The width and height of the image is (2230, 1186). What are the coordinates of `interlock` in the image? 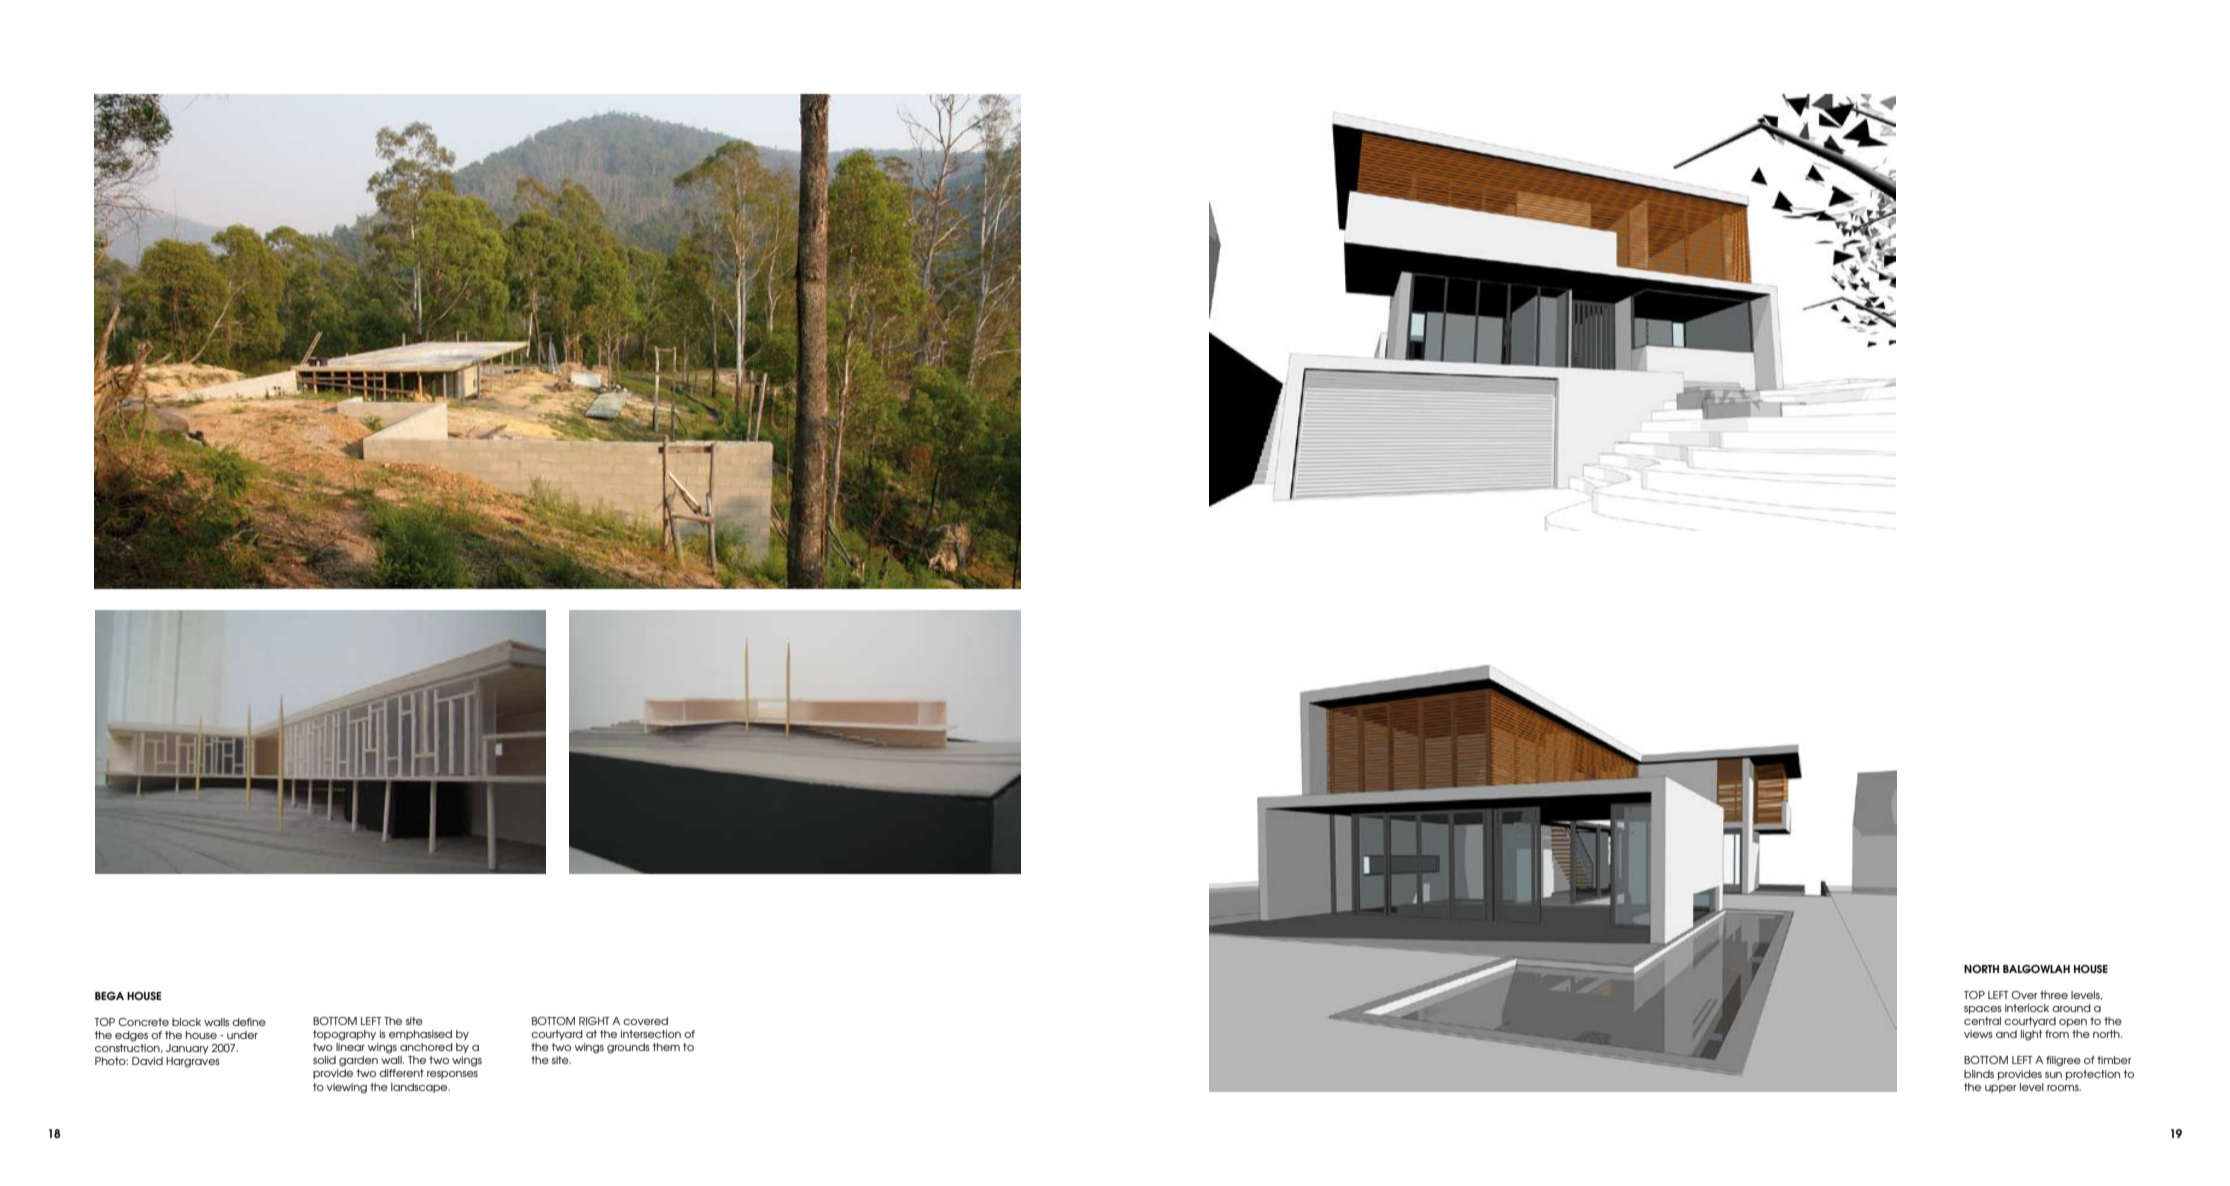 It's located at (2027, 1008).
